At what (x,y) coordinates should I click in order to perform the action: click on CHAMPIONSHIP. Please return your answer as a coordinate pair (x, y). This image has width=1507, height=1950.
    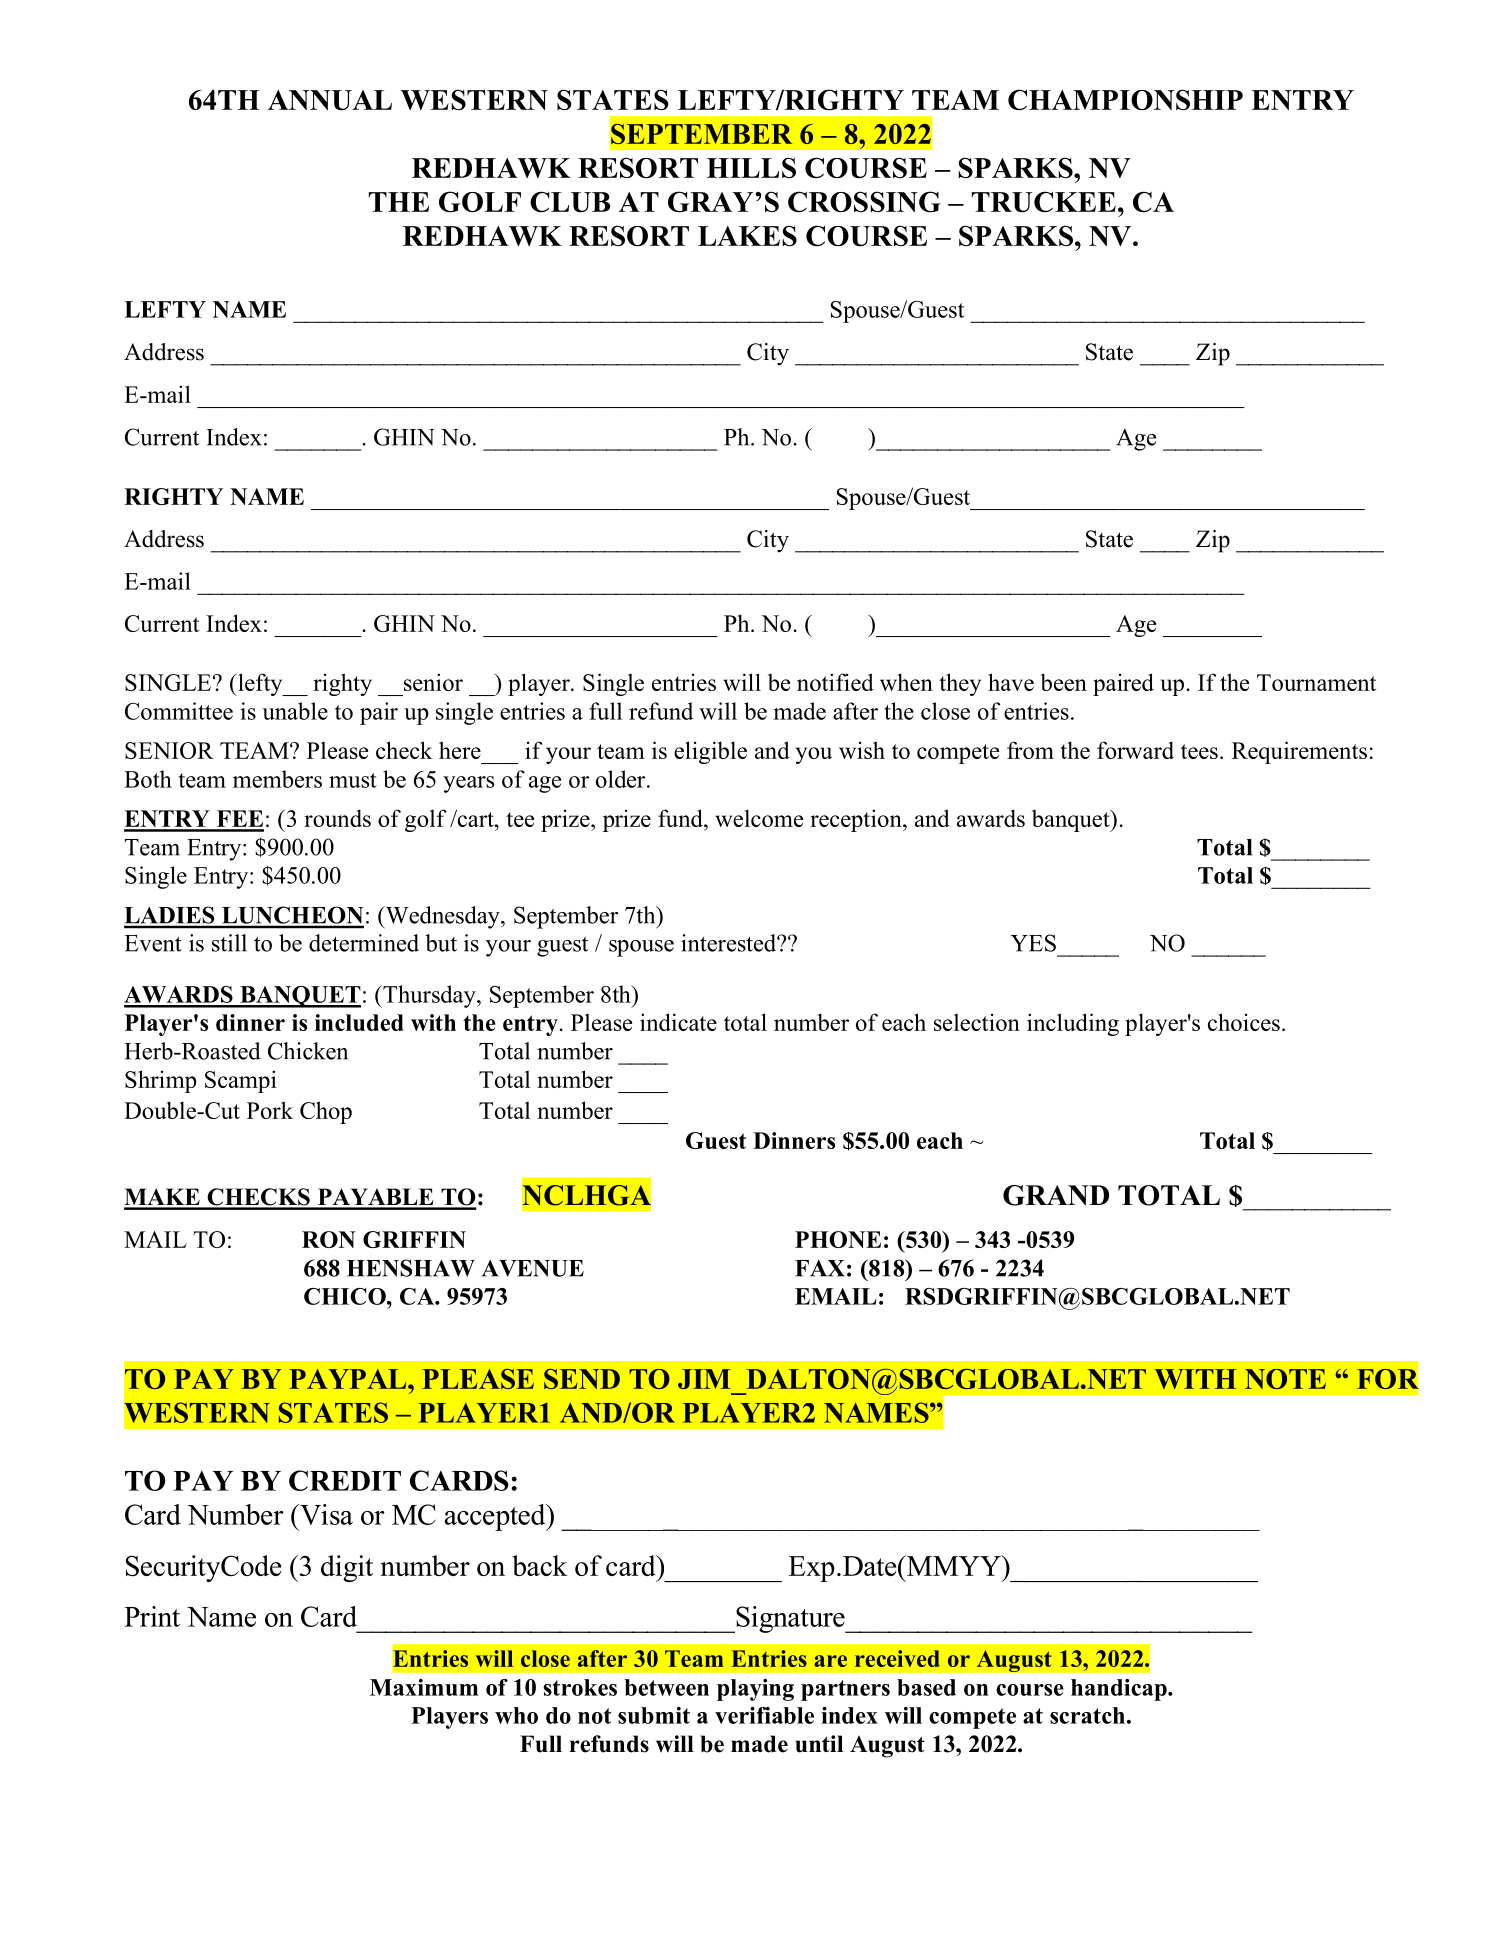
    Looking at the image, I should click on (1125, 100).
